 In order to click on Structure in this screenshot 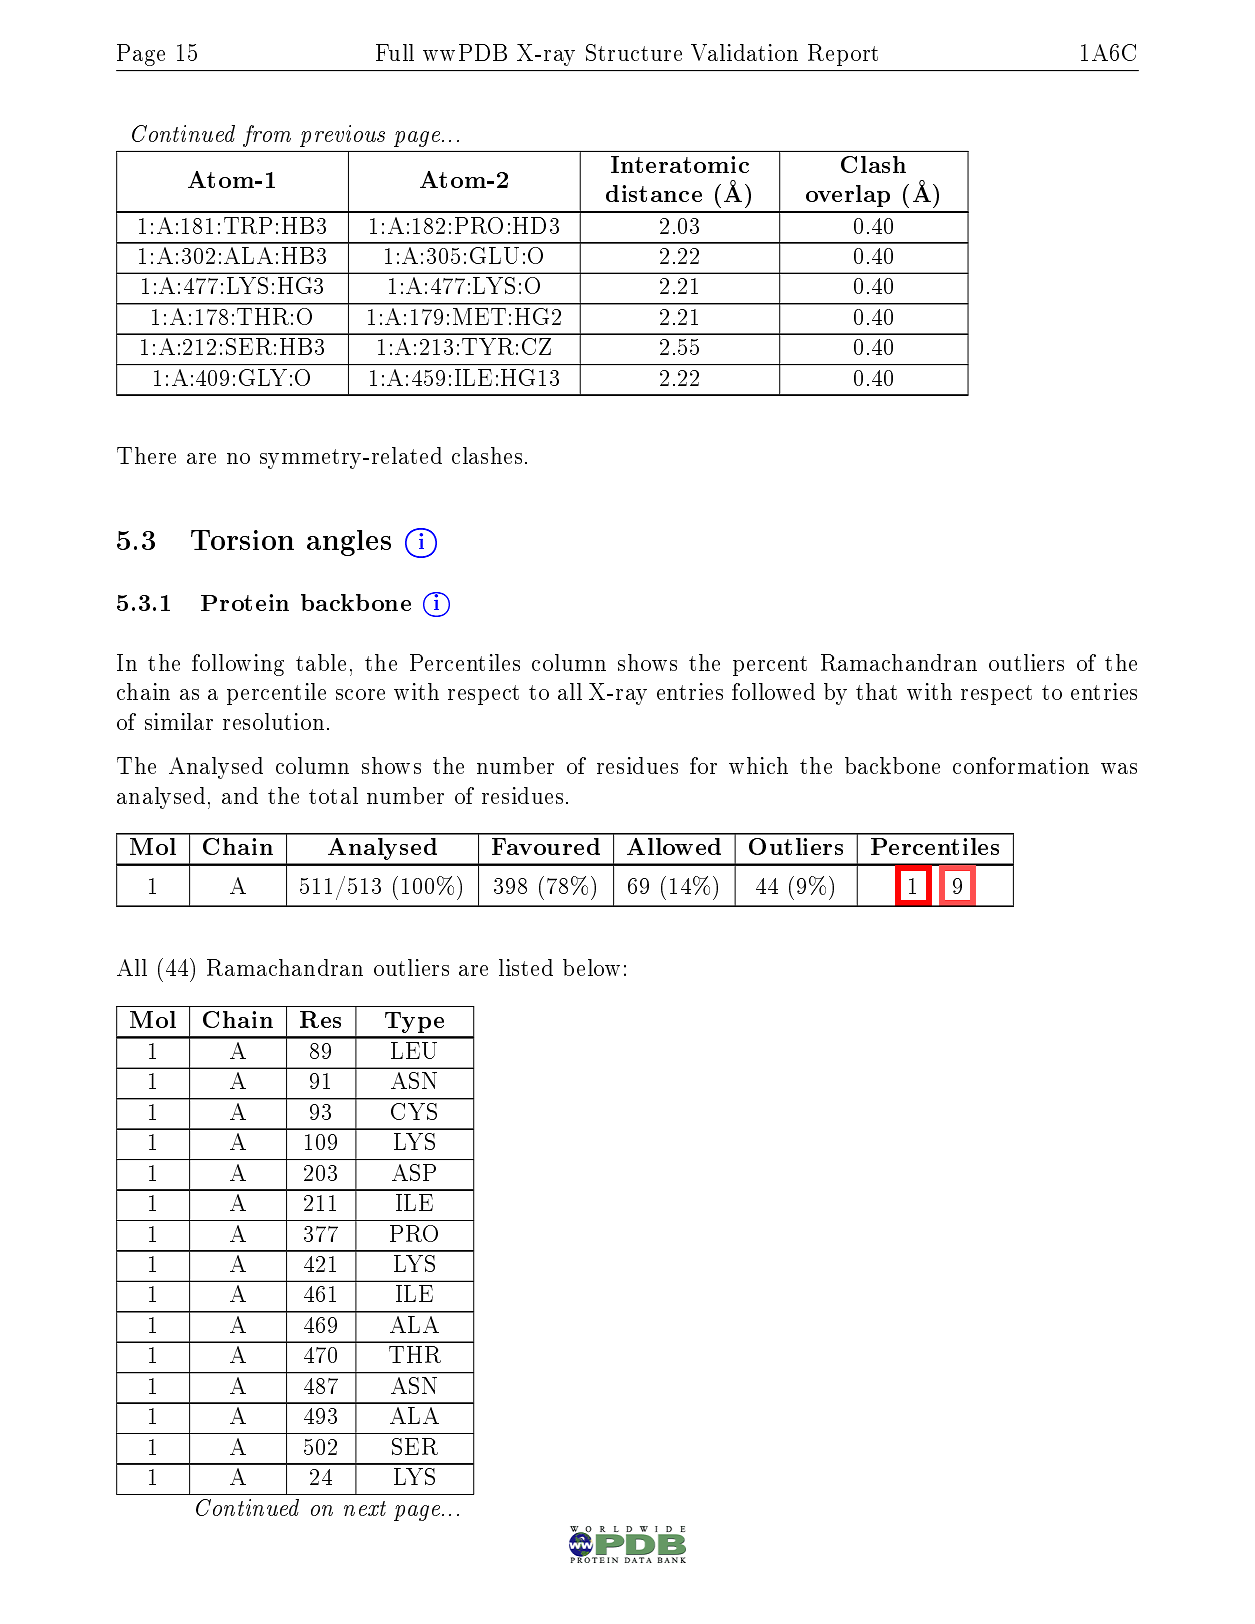, I will do `click(634, 52)`.
